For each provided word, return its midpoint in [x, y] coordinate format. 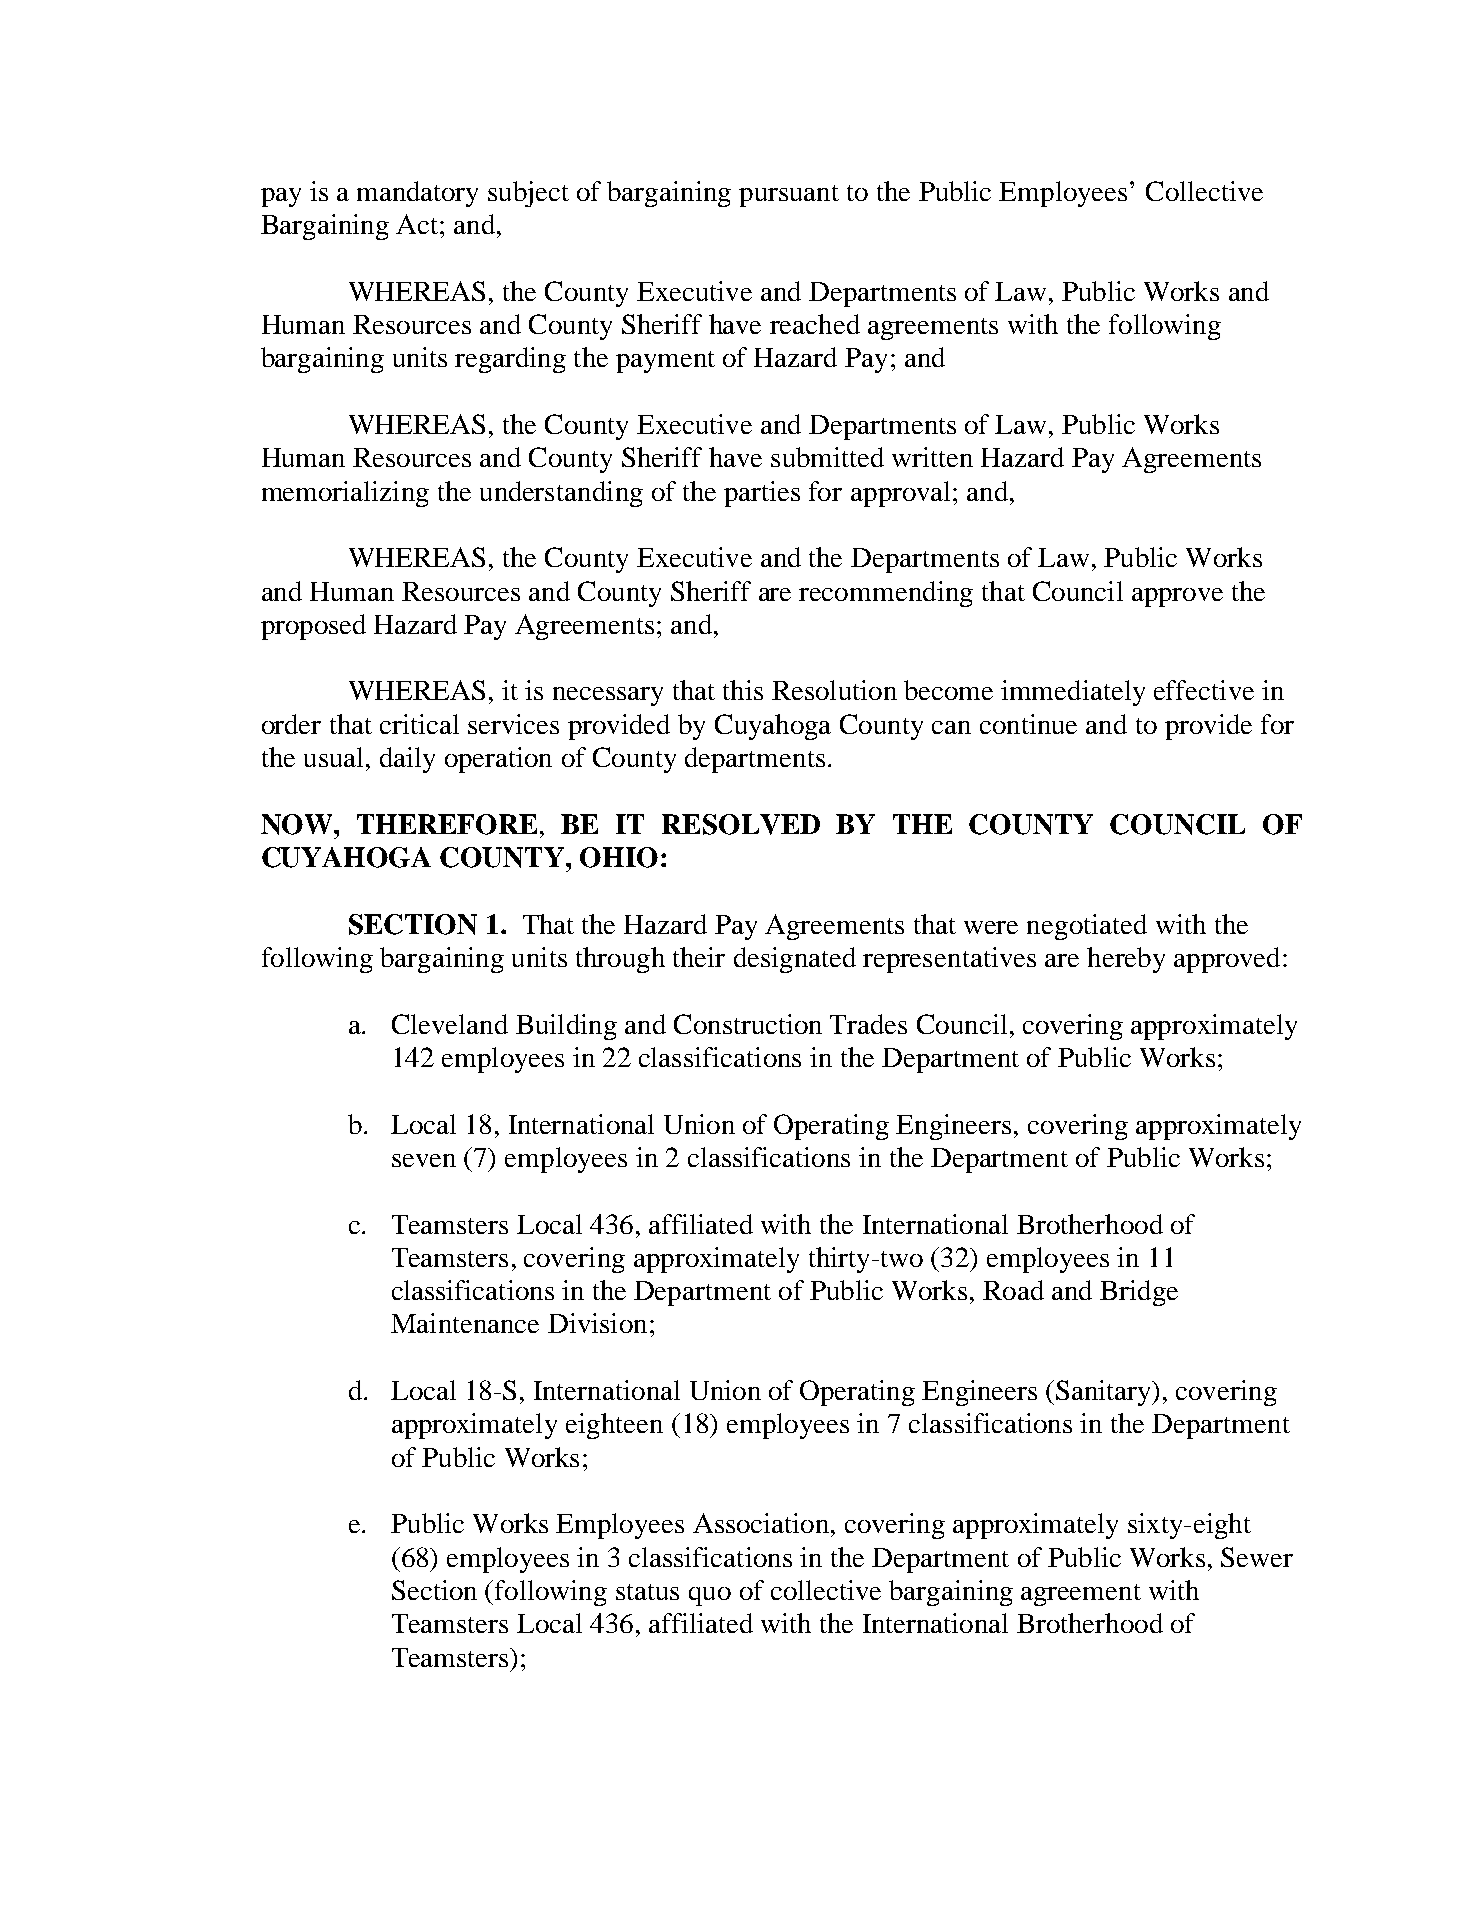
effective [1204, 690]
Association [761, 1523]
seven [424, 1160]
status [647, 1592]
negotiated [1087, 927]
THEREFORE [447, 824]
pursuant [789, 196]
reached [815, 324]
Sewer [1257, 1557]
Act [418, 224]
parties [762, 494]
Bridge [1139, 1293]
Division [597, 1323]
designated [795, 960]
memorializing [345, 494]
